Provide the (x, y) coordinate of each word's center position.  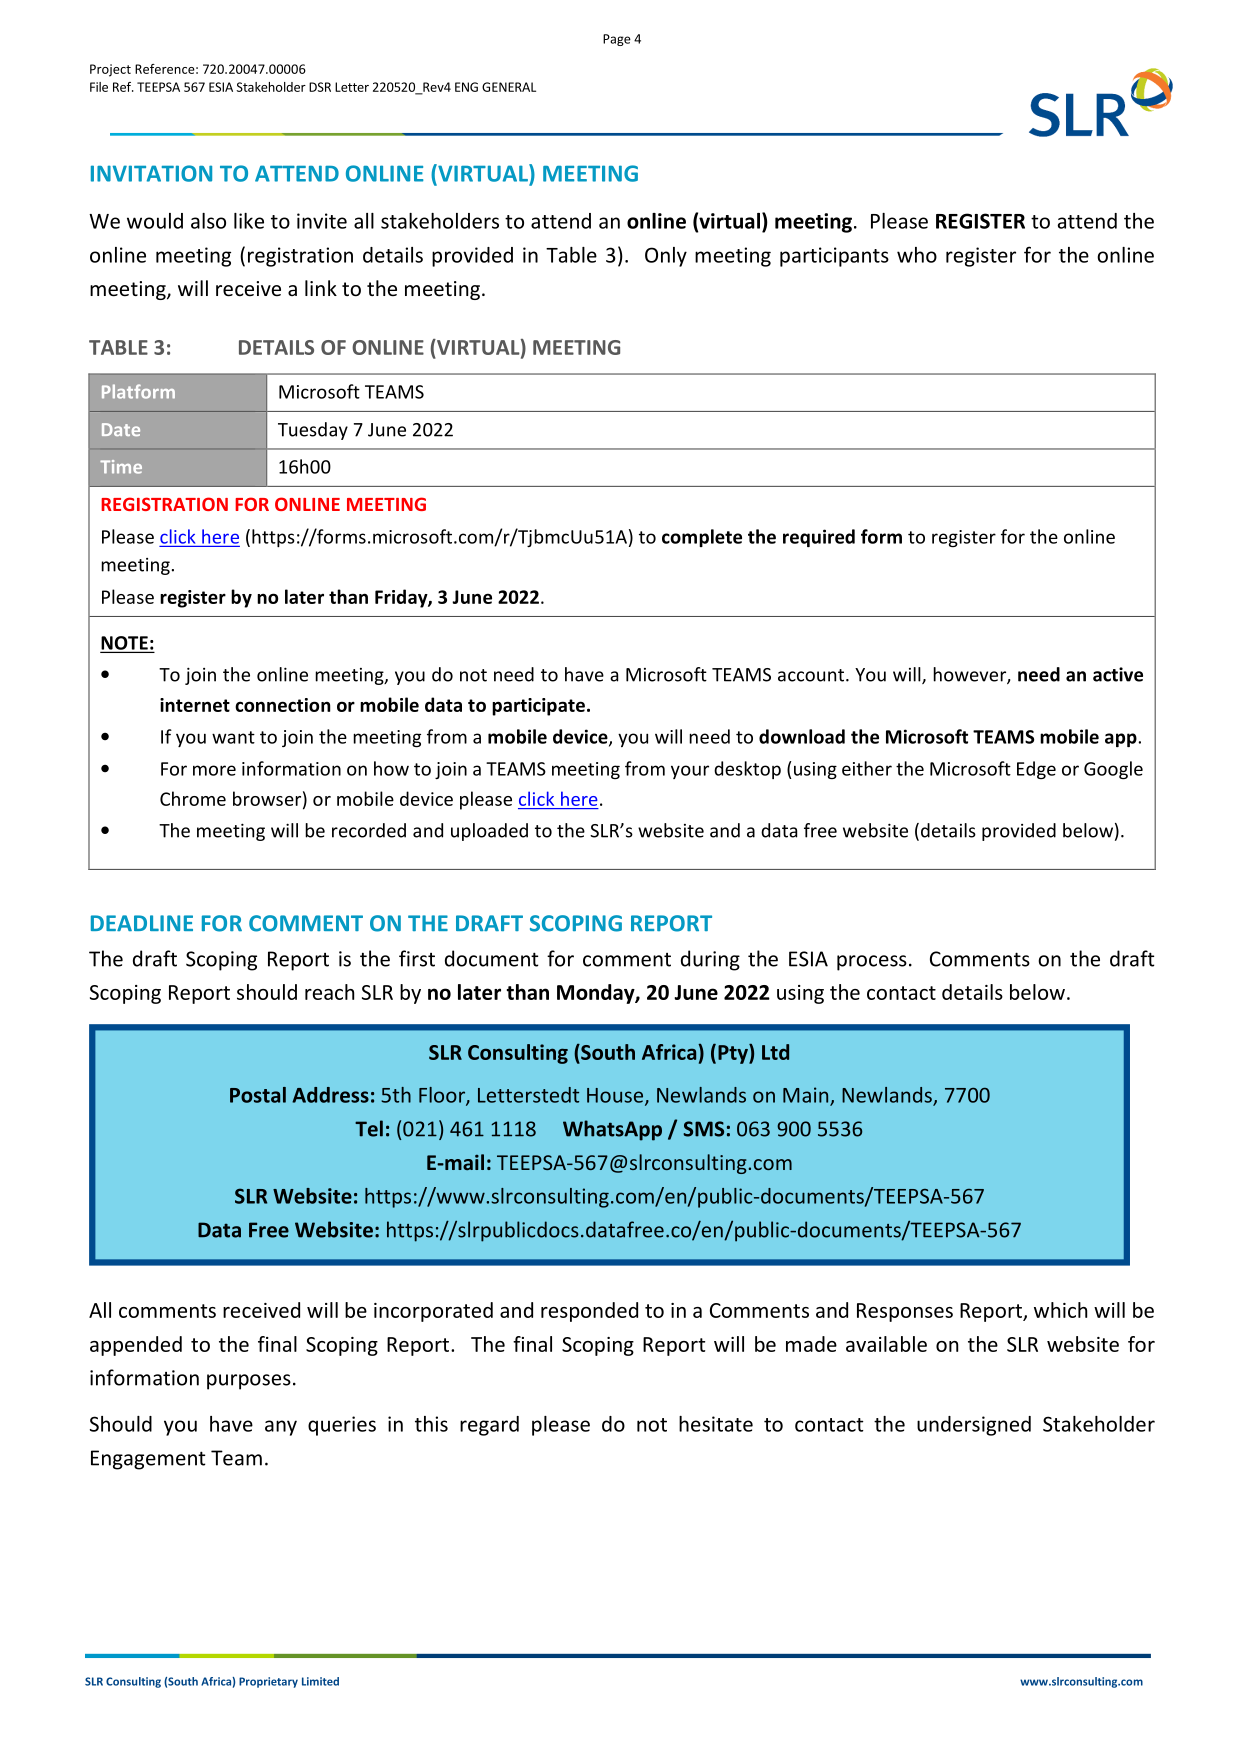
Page (617, 40)
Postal (258, 1095)
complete (702, 538)
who (917, 255)
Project (110, 70)
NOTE (125, 644)
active (1118, 674)
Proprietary (268, 1682)
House (616, 1096)
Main (807, 1096)
